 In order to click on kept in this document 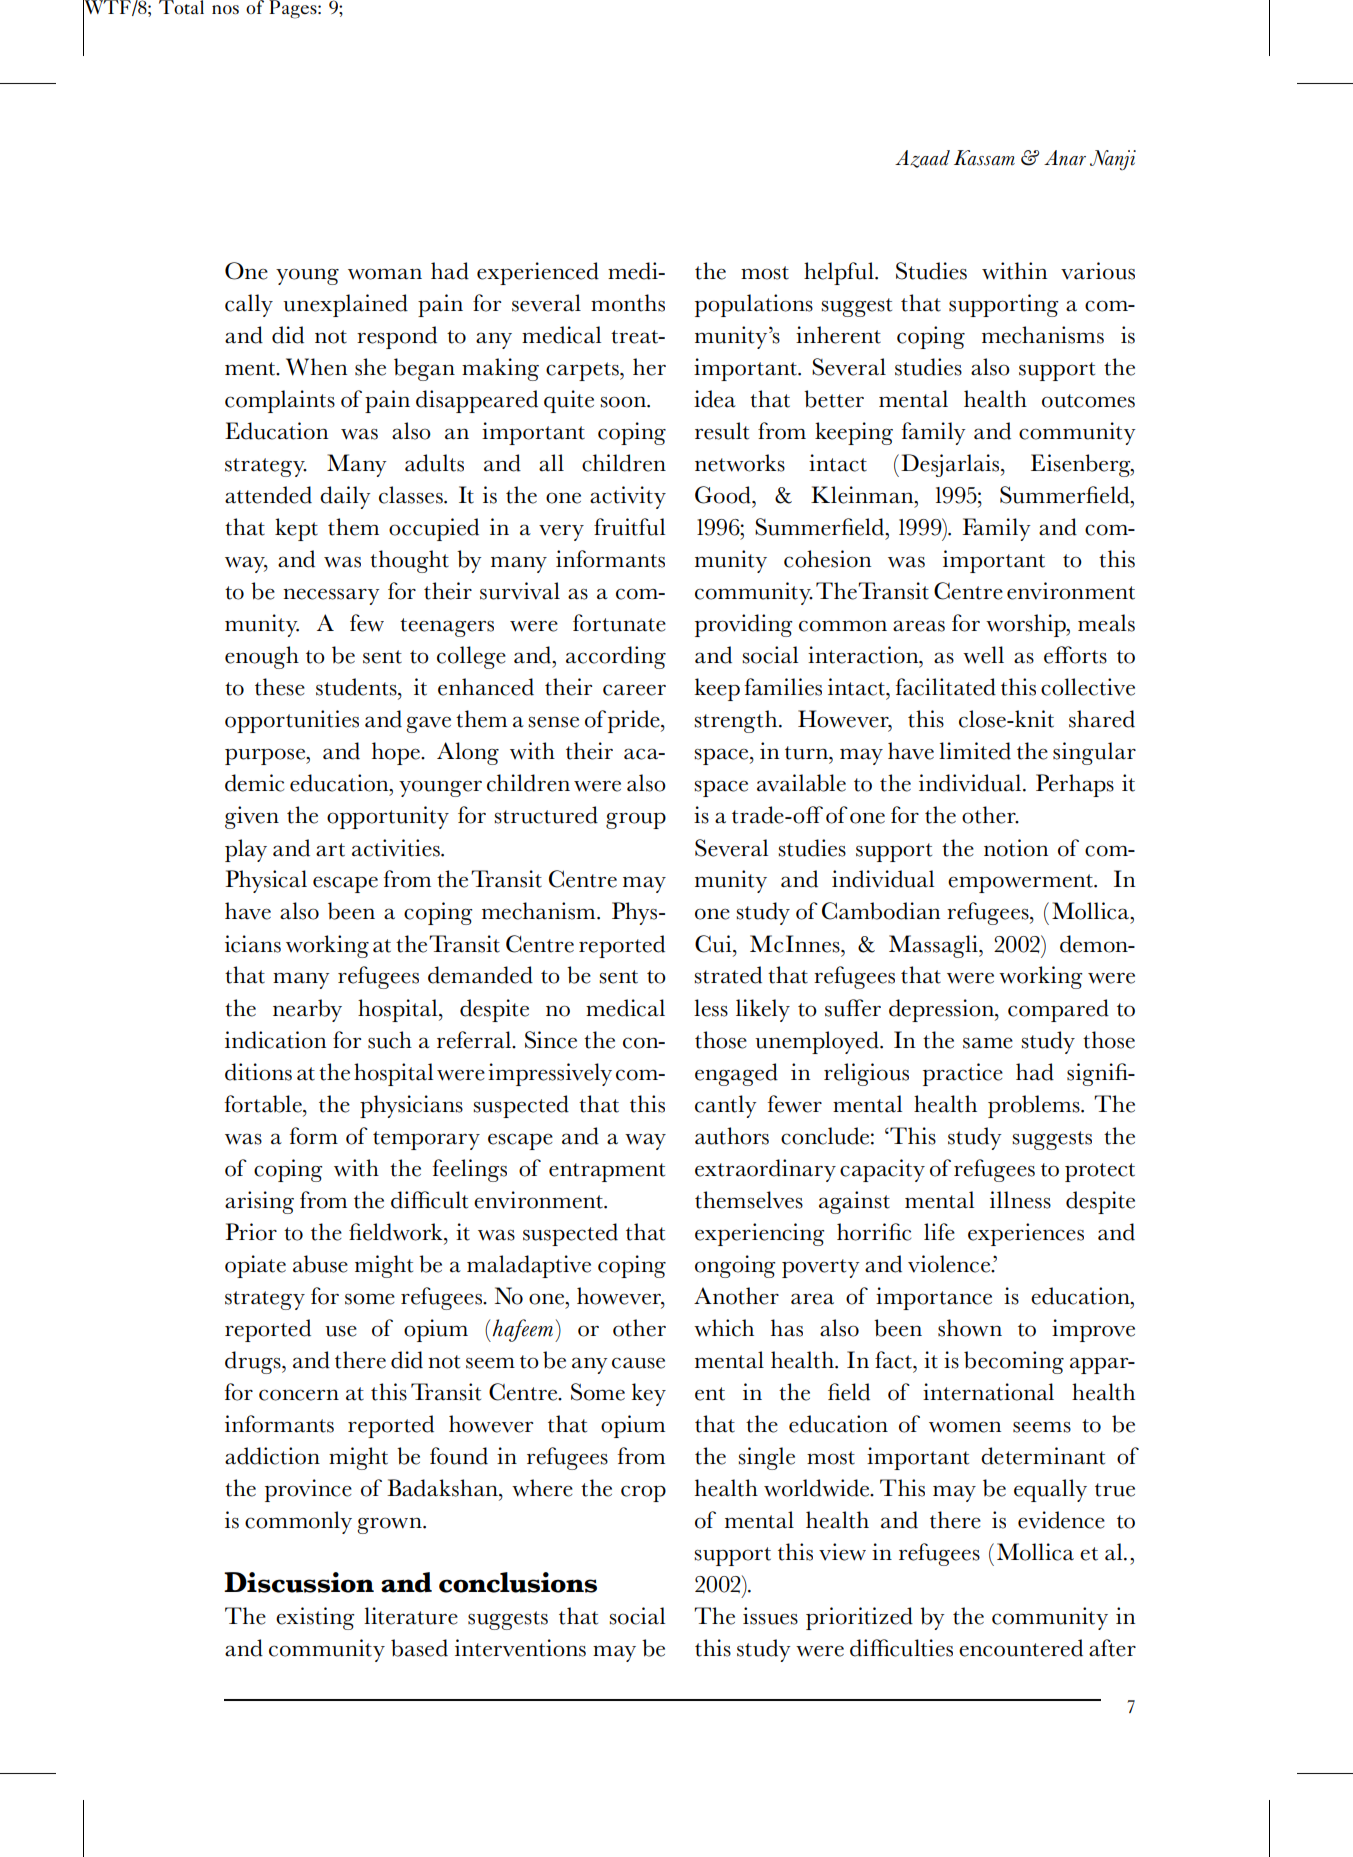, I will do `click(296, 529)`.
